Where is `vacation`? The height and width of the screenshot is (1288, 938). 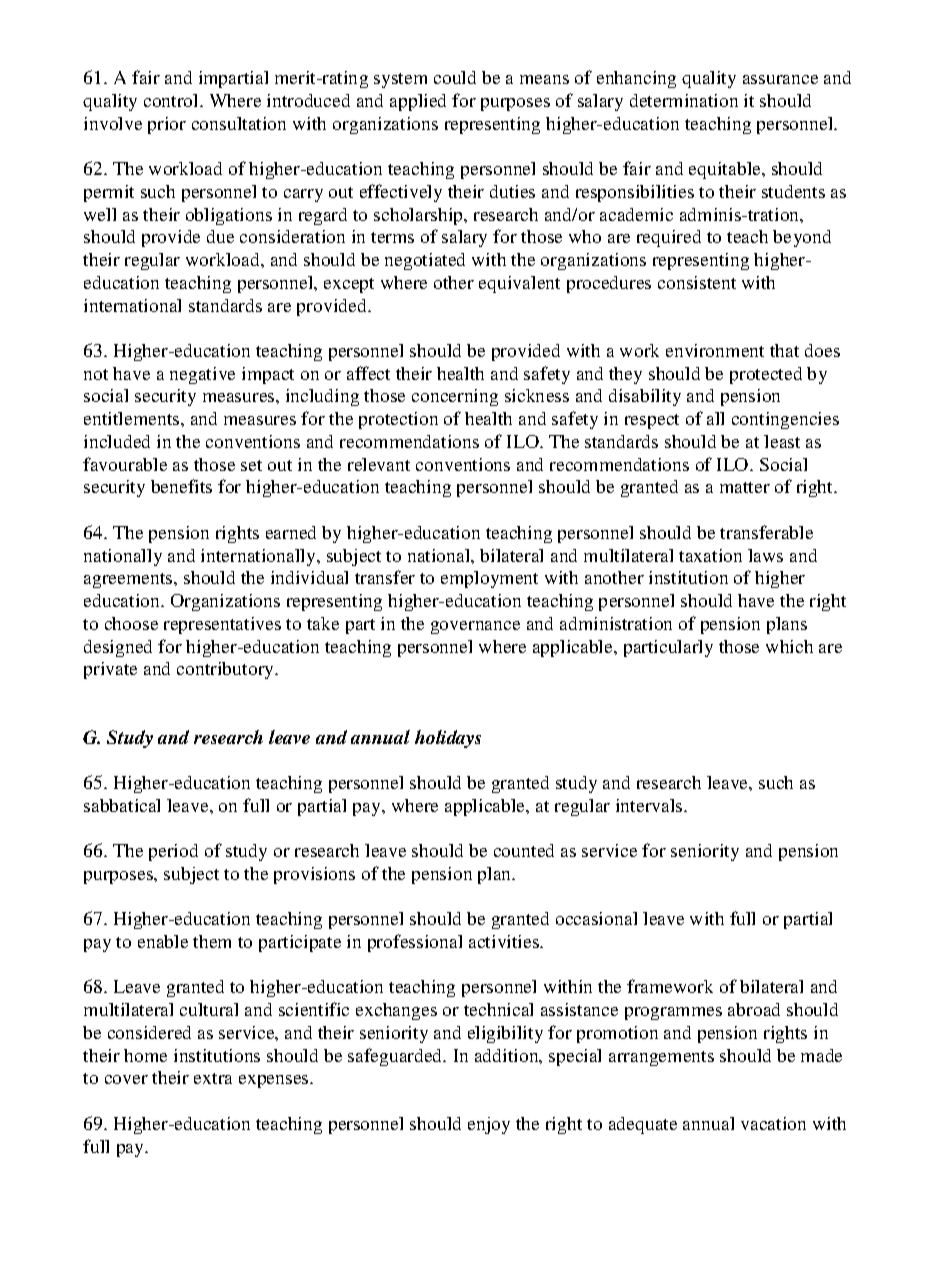
vacation is located at coordinates (773, 1123).
